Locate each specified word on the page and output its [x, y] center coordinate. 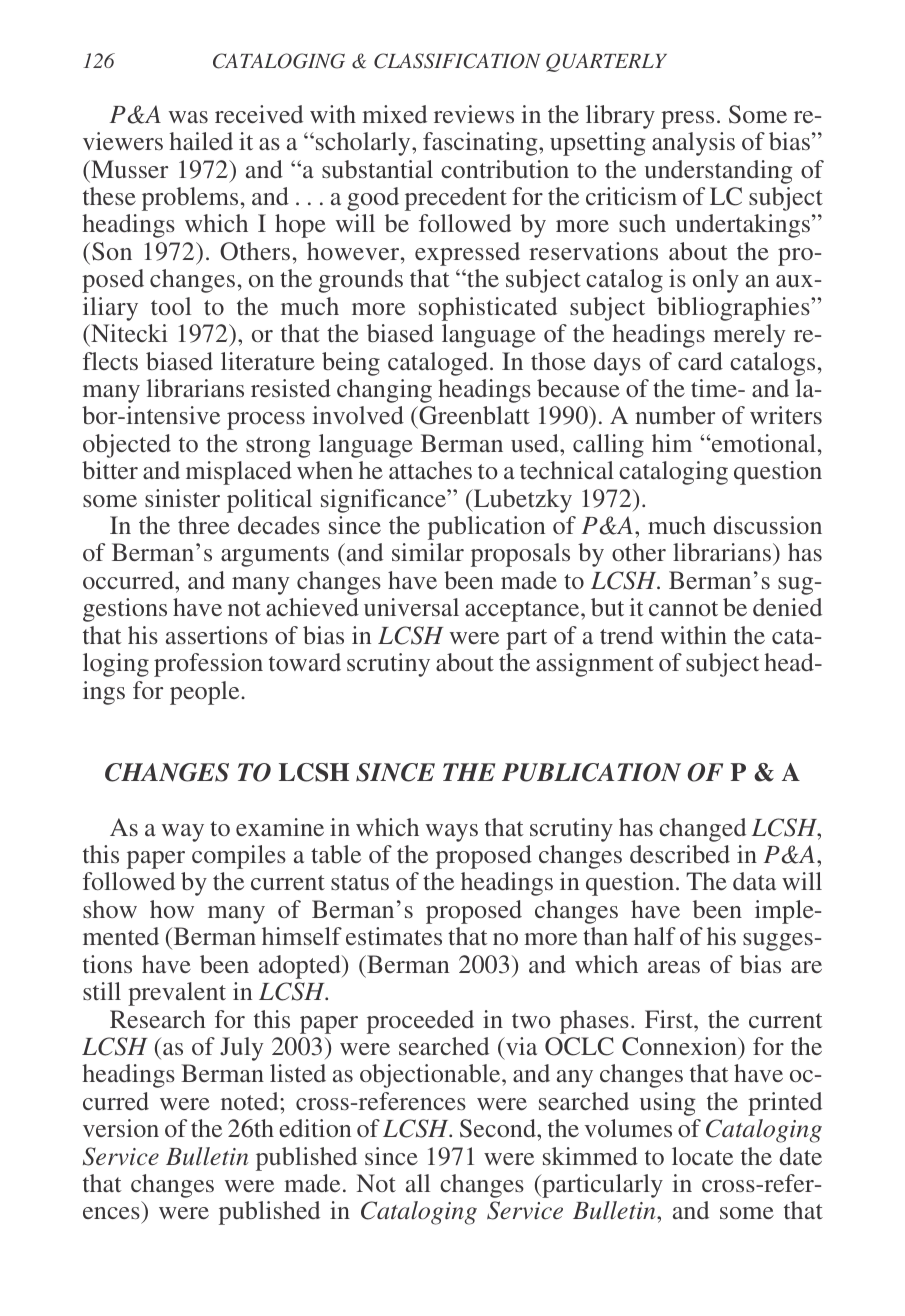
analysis [693, 144]
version [121, 1128]
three [204, 525]
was [188, 117]
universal [411, 607]
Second [499, 1128]
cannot [683, 608]
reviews [474, 114]
